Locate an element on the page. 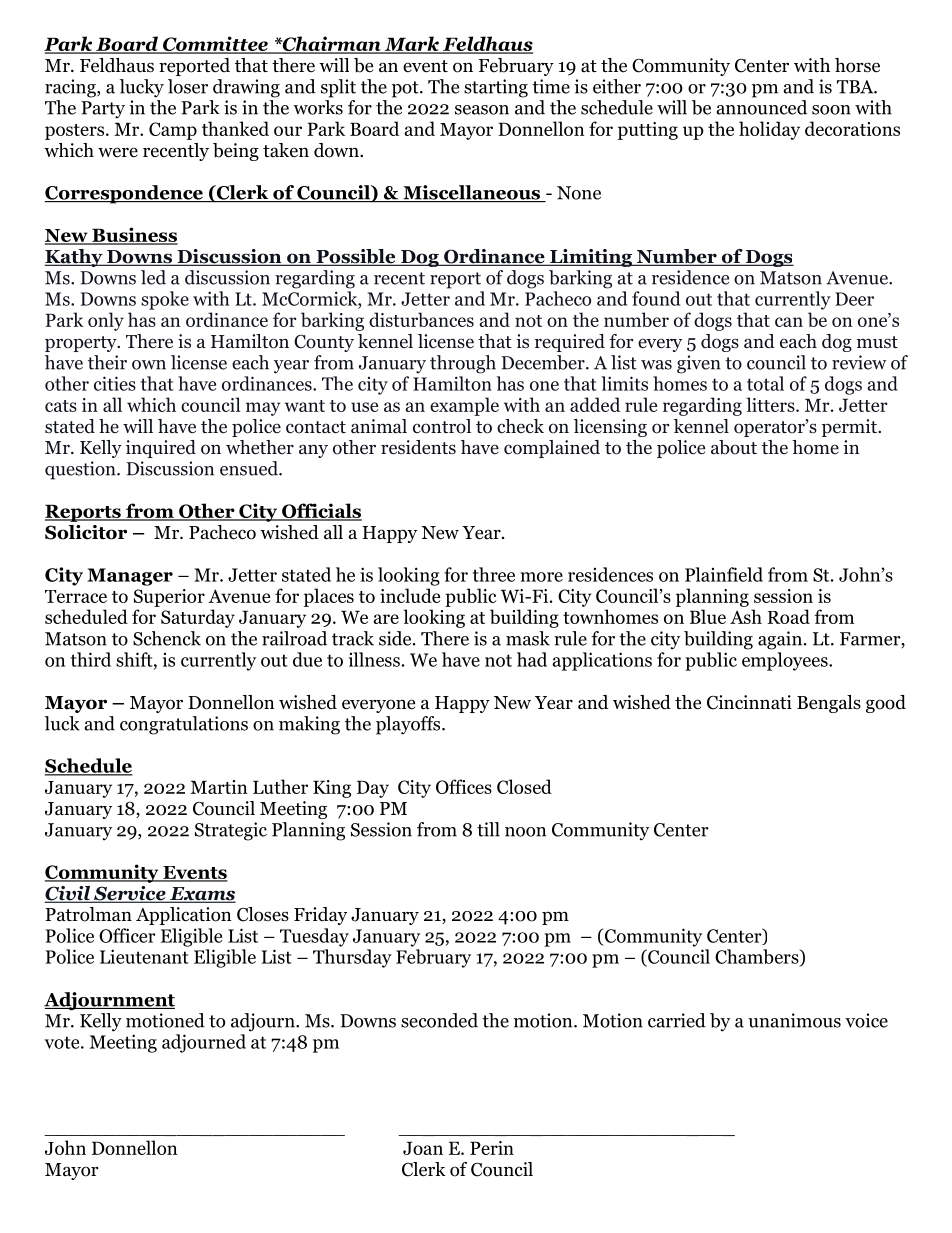 The height and width of the document is (1233, 952). Exams is located at coordinates (202, 895).
